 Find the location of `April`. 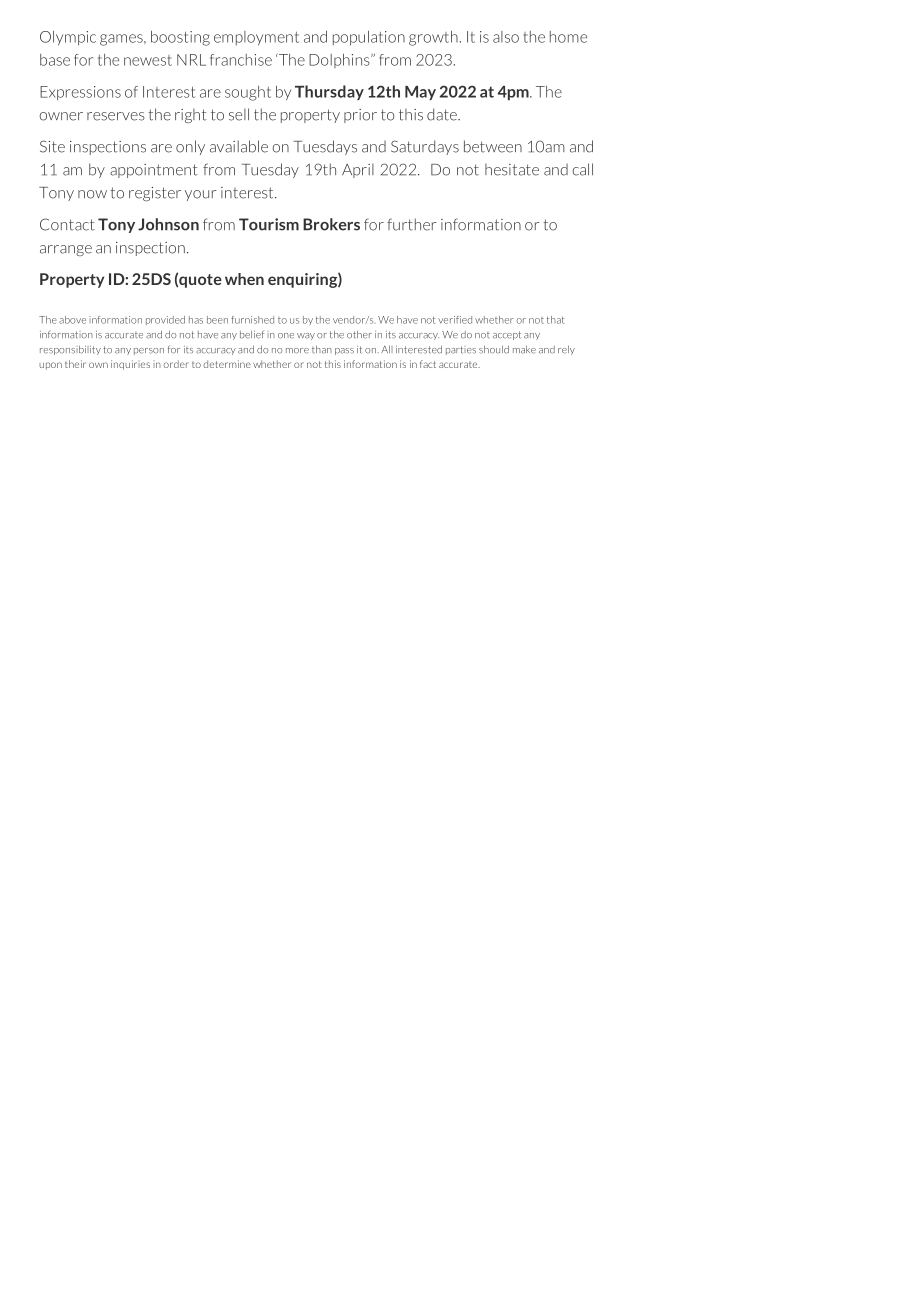

April is located at coordinates (358, 170).
